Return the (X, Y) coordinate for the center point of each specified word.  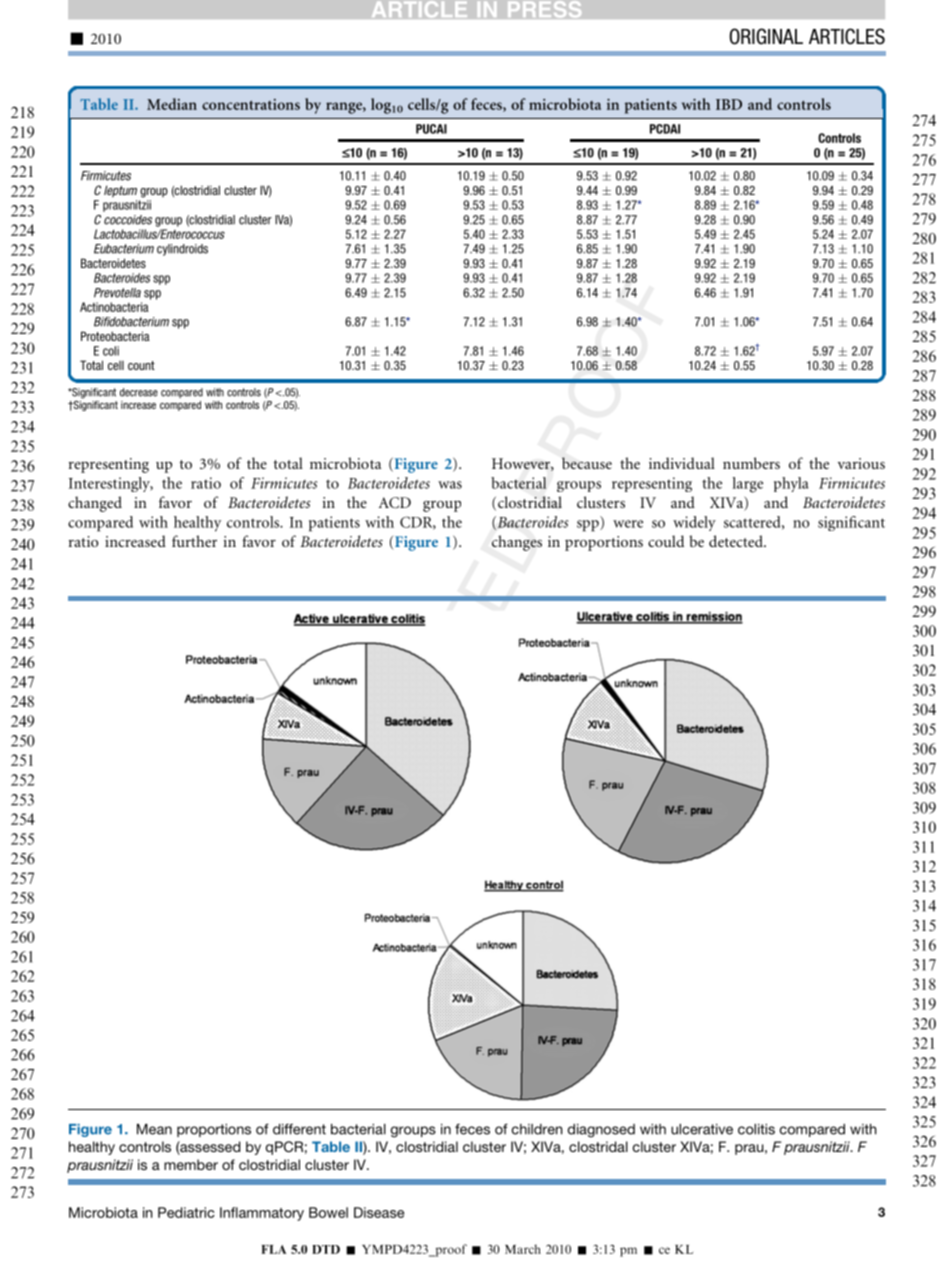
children (537, 1129)
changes (517, 543)
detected (737, 541)
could (666, 541)
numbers (751, 463)
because (587, 463)
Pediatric (186, 1212)
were (628, 524)
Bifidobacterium (131, 322)
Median (172, 104)
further (194, 541)
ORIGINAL (766, 36)
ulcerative (702, 1129)
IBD (729, 104)
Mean (154, 1129)
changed (95, 504)
